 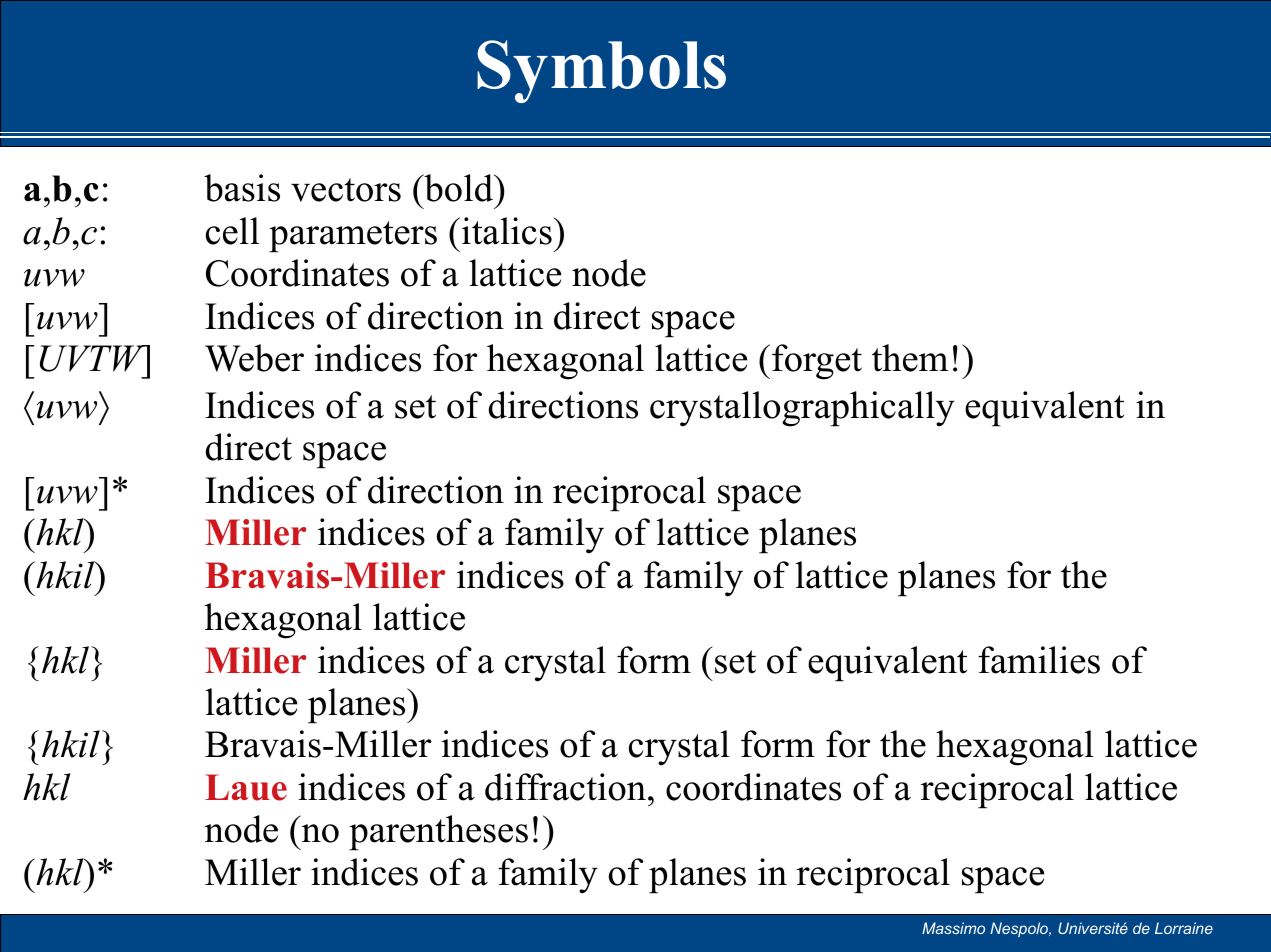 What do you see at coordinates (817, 362) in the document?
I see `forget` at bounding box center [817, 362].
